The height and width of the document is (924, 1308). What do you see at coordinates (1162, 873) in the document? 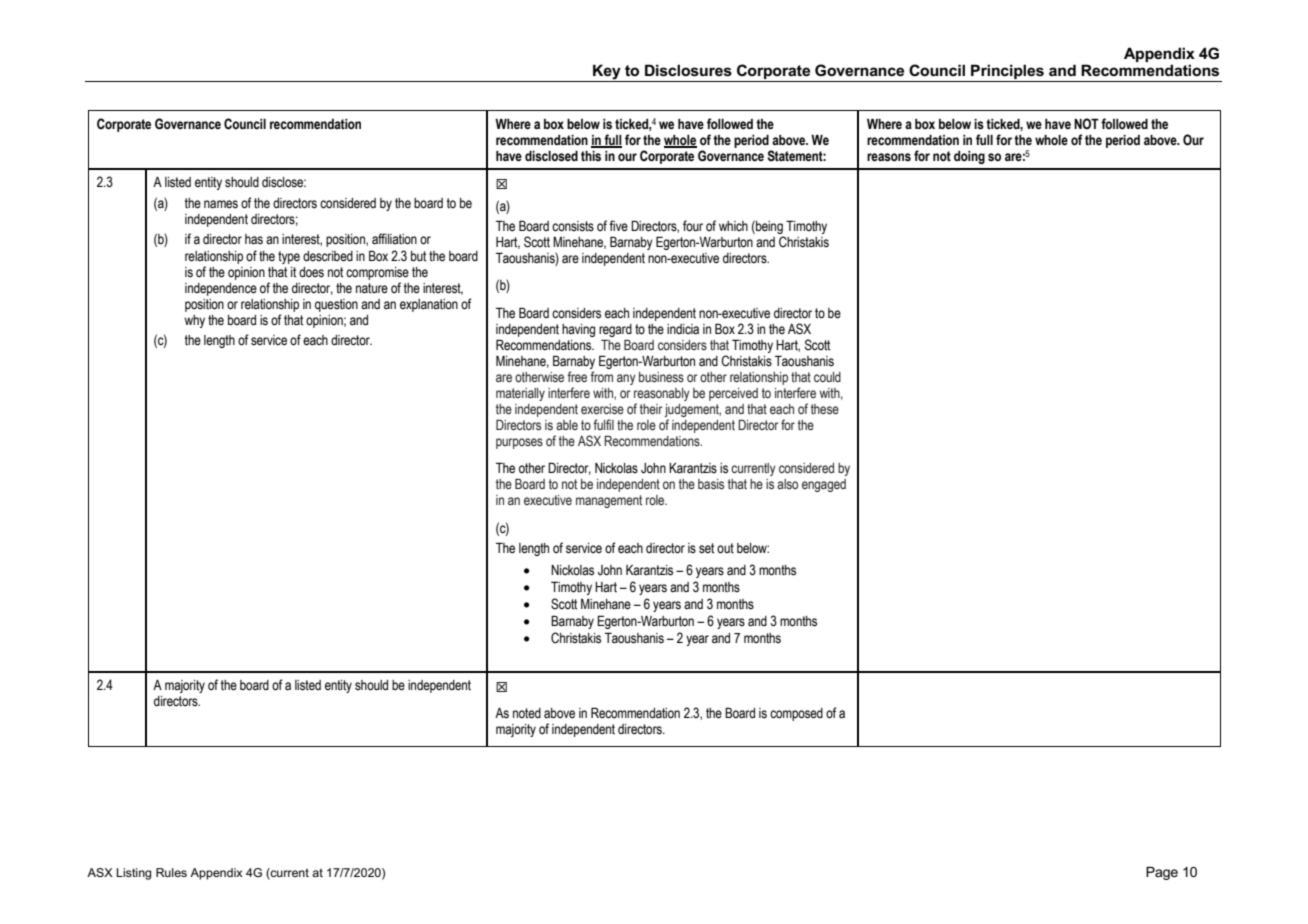
I see `Page` at bounding box center [1162, 873].
